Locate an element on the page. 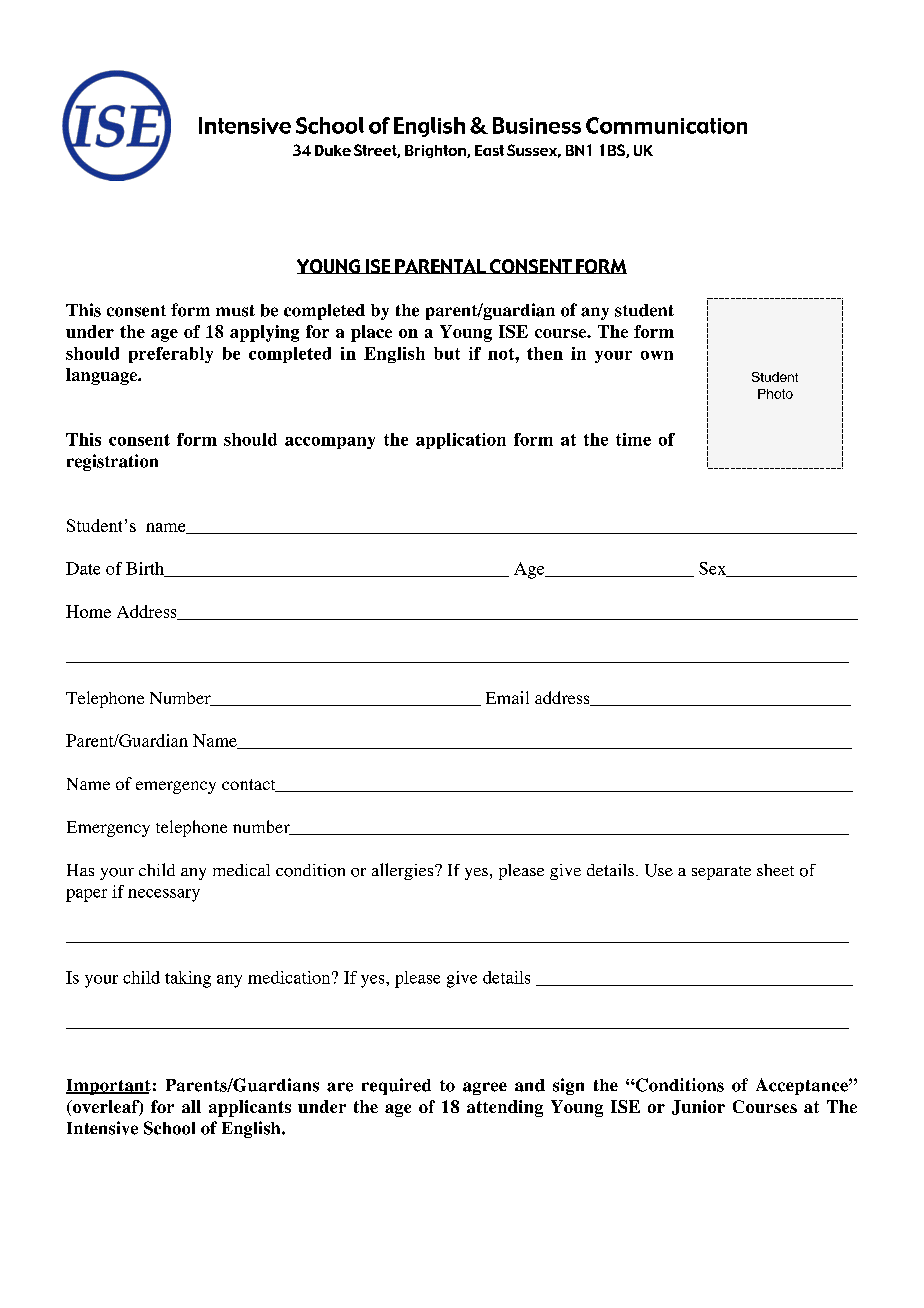  Junior is located at coordinates (698, 1107).
